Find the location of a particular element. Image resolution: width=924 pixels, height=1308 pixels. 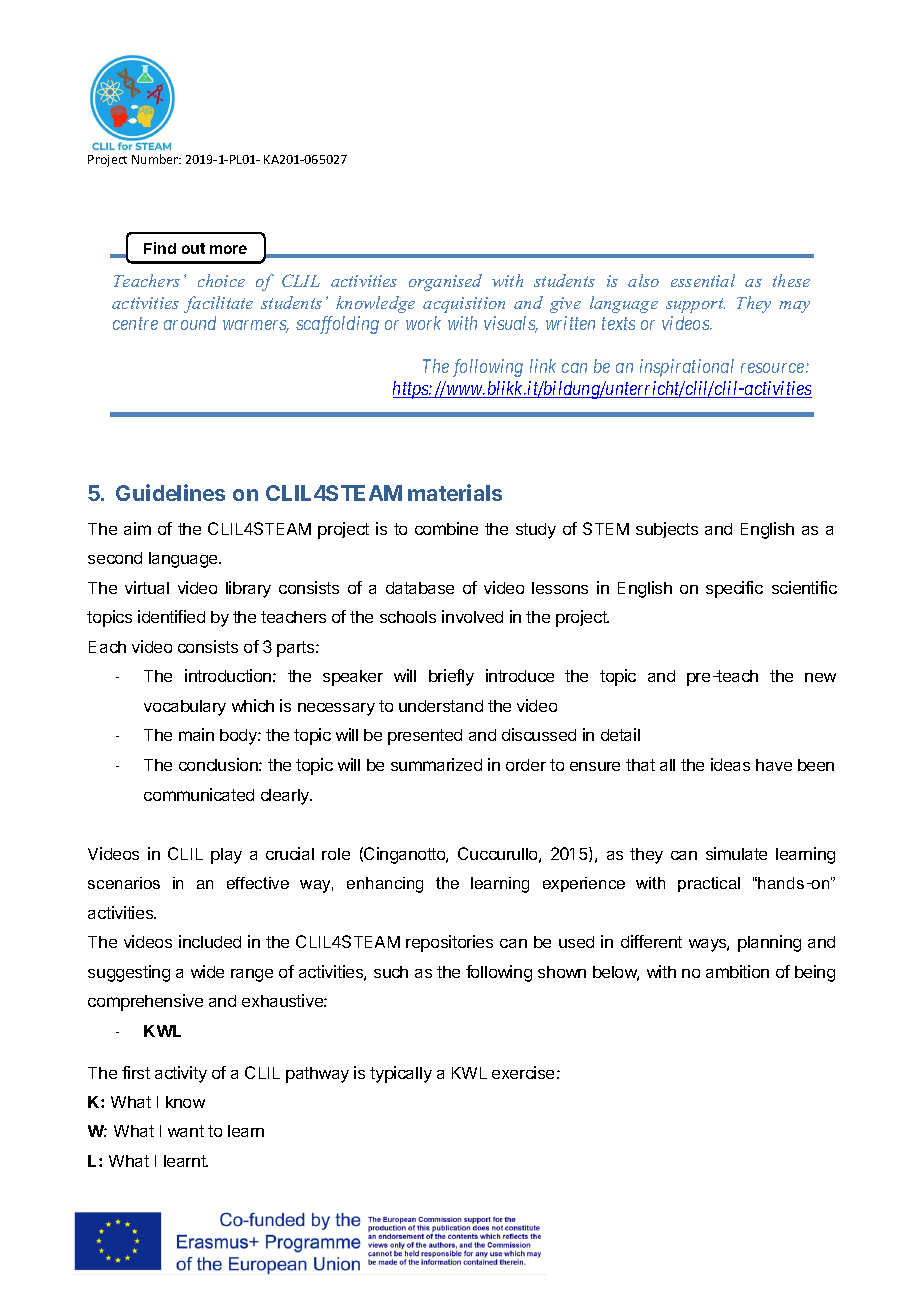

specific is located at coordinates (734, 589).
